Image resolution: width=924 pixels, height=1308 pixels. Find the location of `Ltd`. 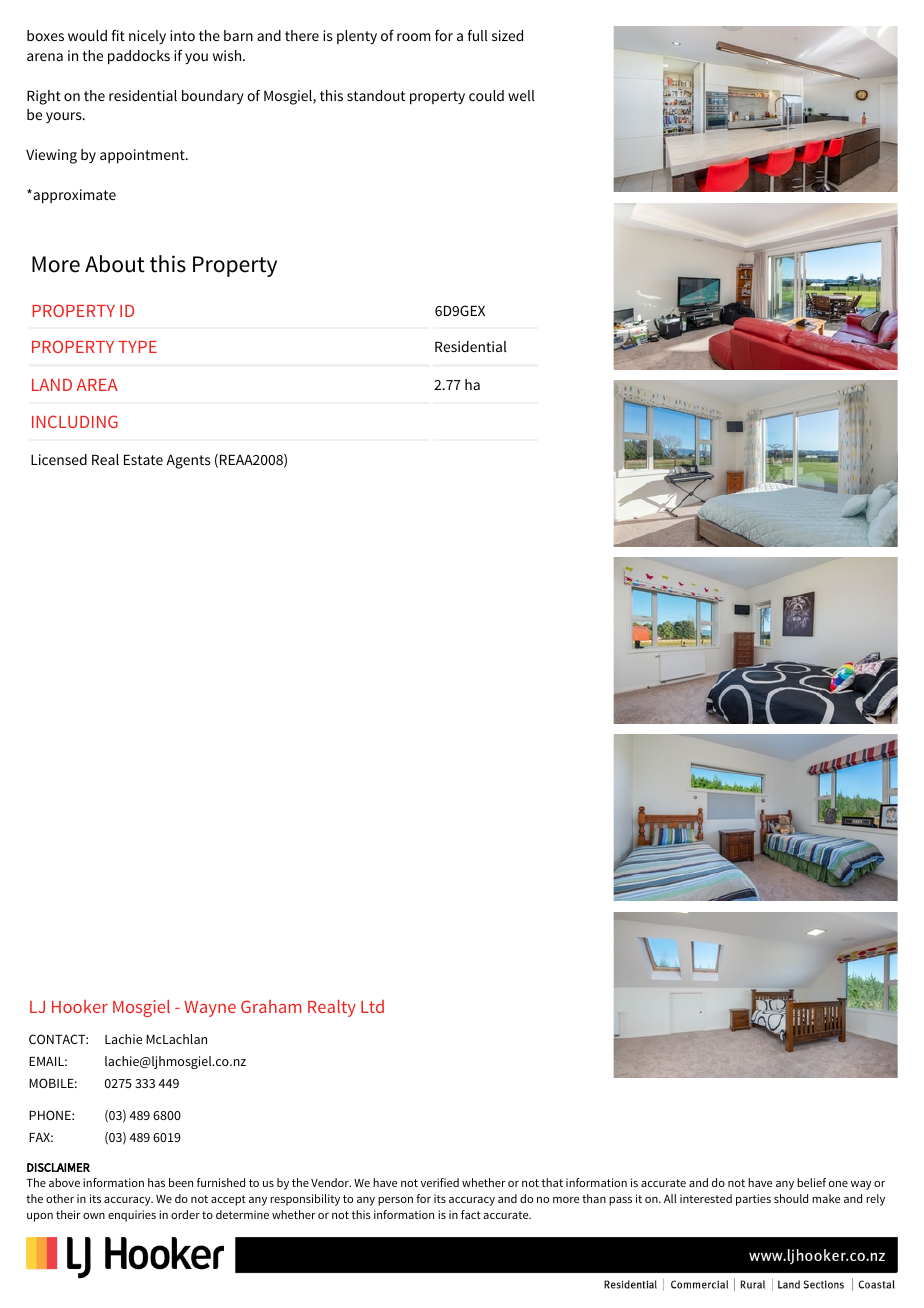

Ltd is located at coordinates (372, 1006).
